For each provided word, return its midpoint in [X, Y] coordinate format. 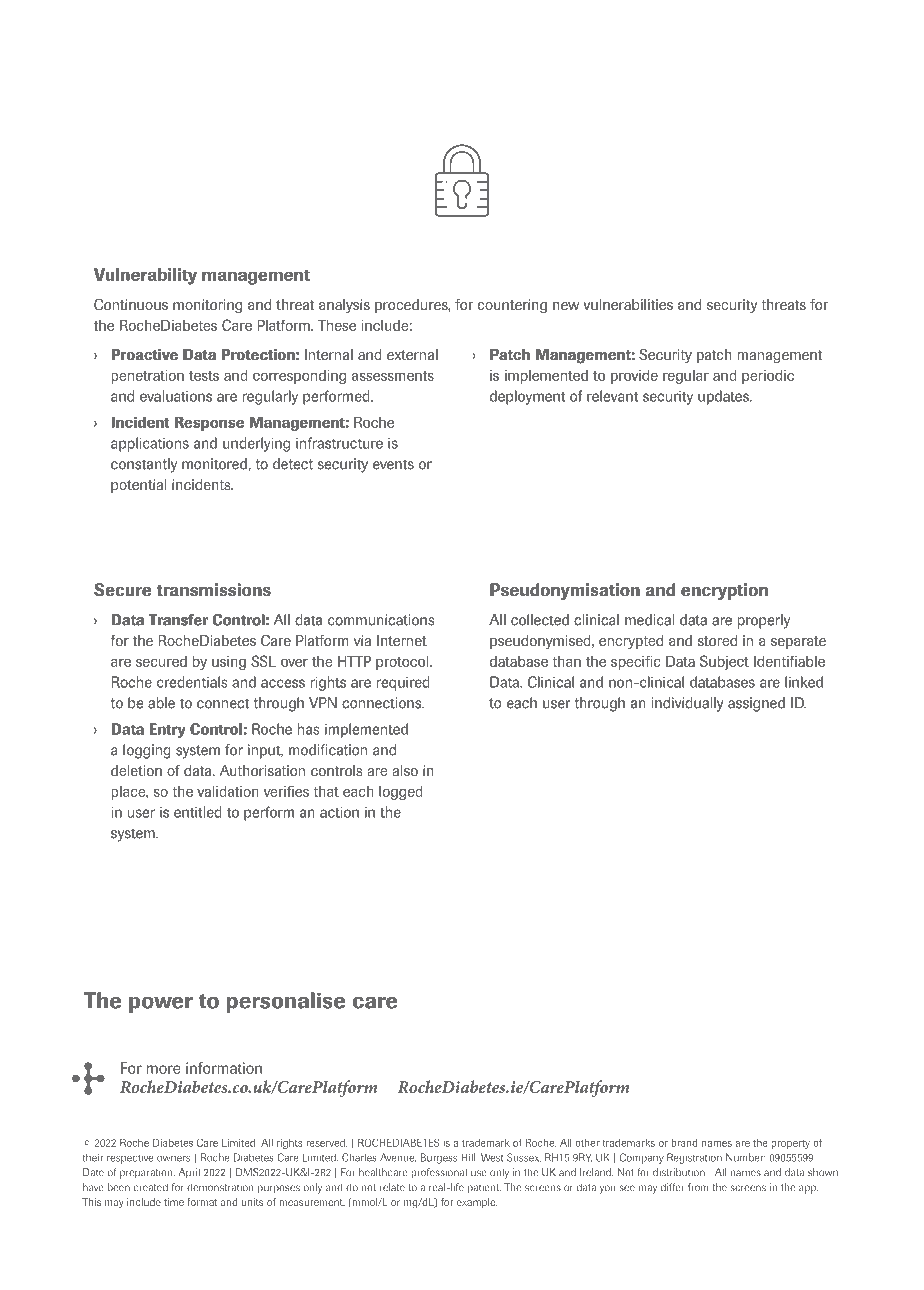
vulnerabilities [628, 304]
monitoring [207, 306]
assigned [756, 704]
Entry [167, 730]
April [189, 1173]
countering [512, 306]
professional [439, 1173]
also [405, 770]
